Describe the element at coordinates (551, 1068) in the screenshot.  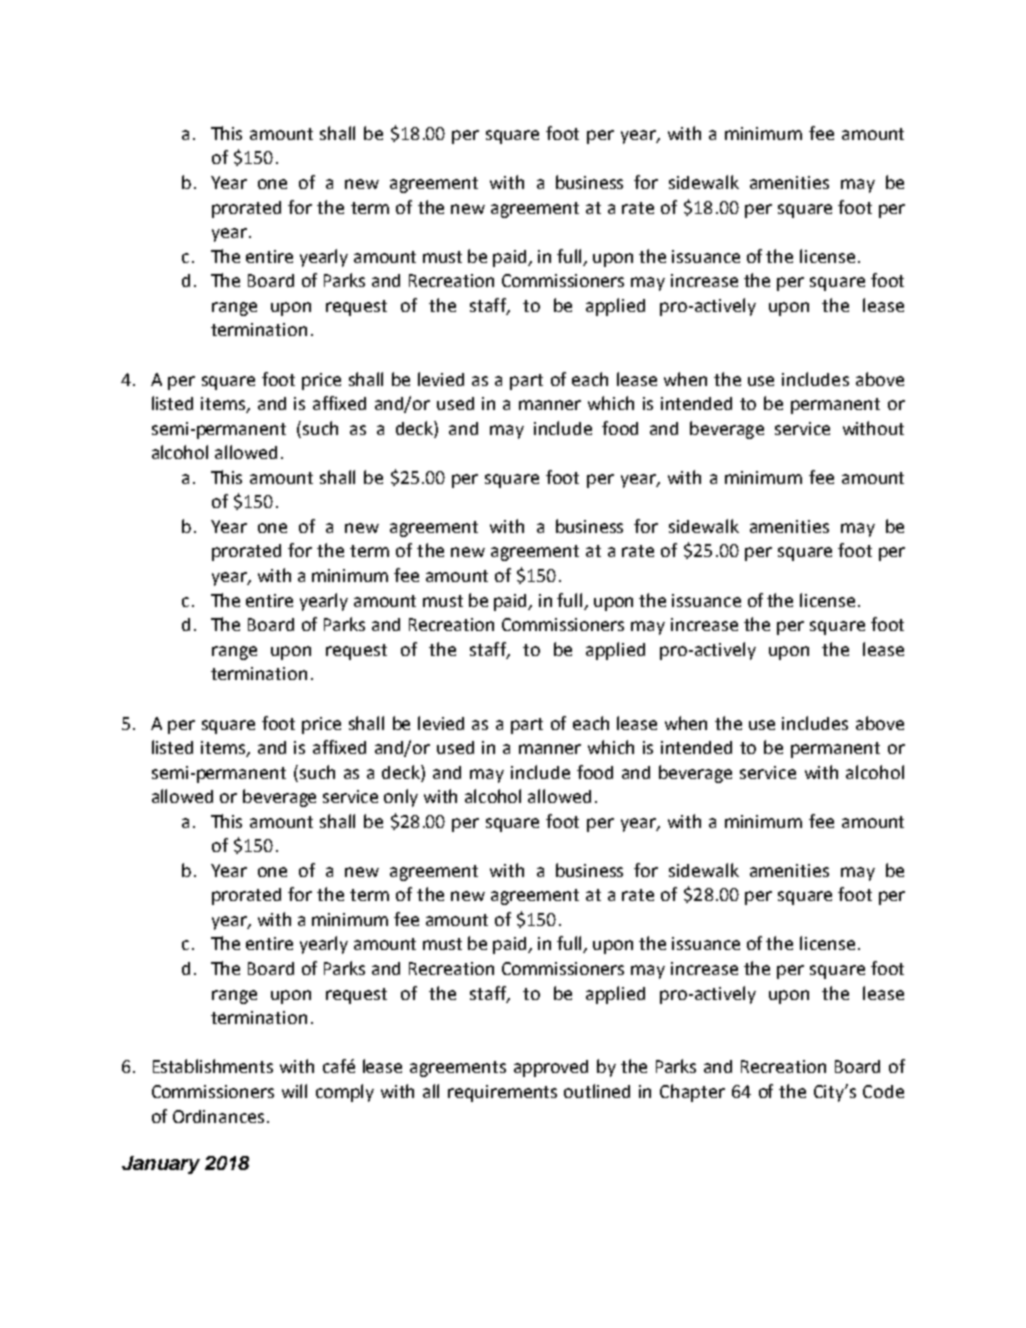
I see `approved` at that location.
